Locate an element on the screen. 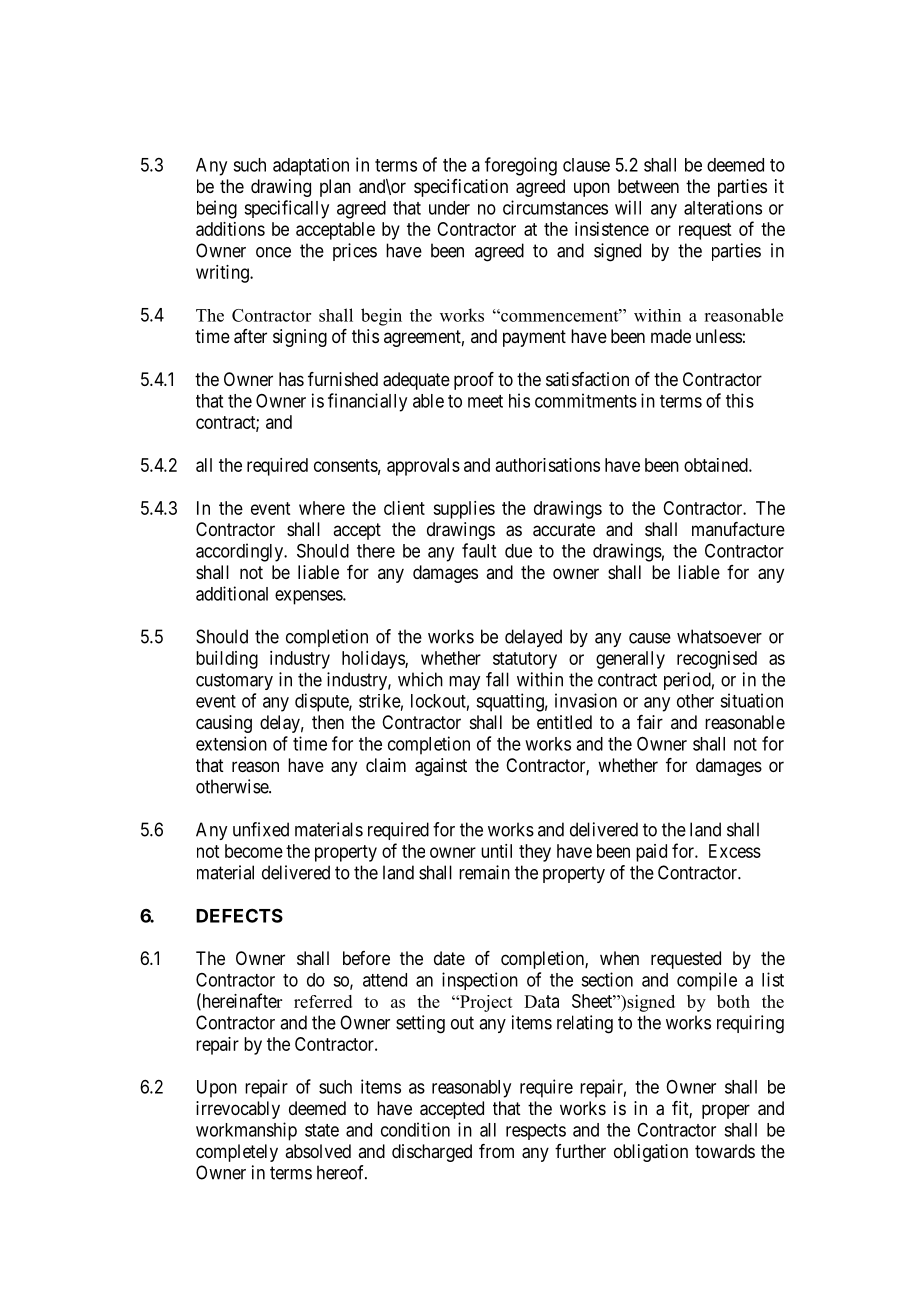 The image size is (924, 1308). from is located at coordinates (496, 1151).
